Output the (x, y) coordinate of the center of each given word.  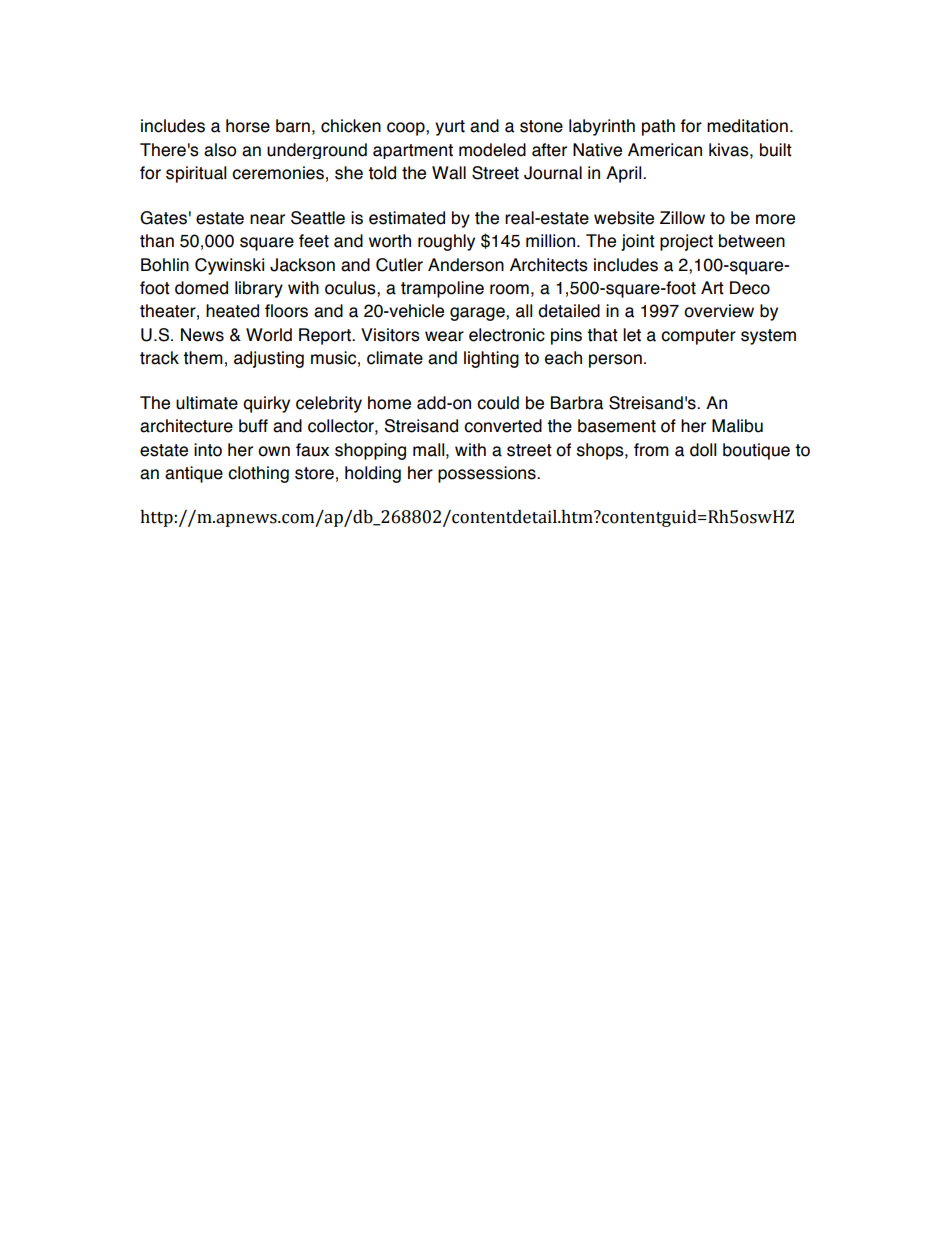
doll (703, 450)
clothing (258, 474)
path (658, 127)
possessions (488, 474)
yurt (450, 128)
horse (248, 126)
